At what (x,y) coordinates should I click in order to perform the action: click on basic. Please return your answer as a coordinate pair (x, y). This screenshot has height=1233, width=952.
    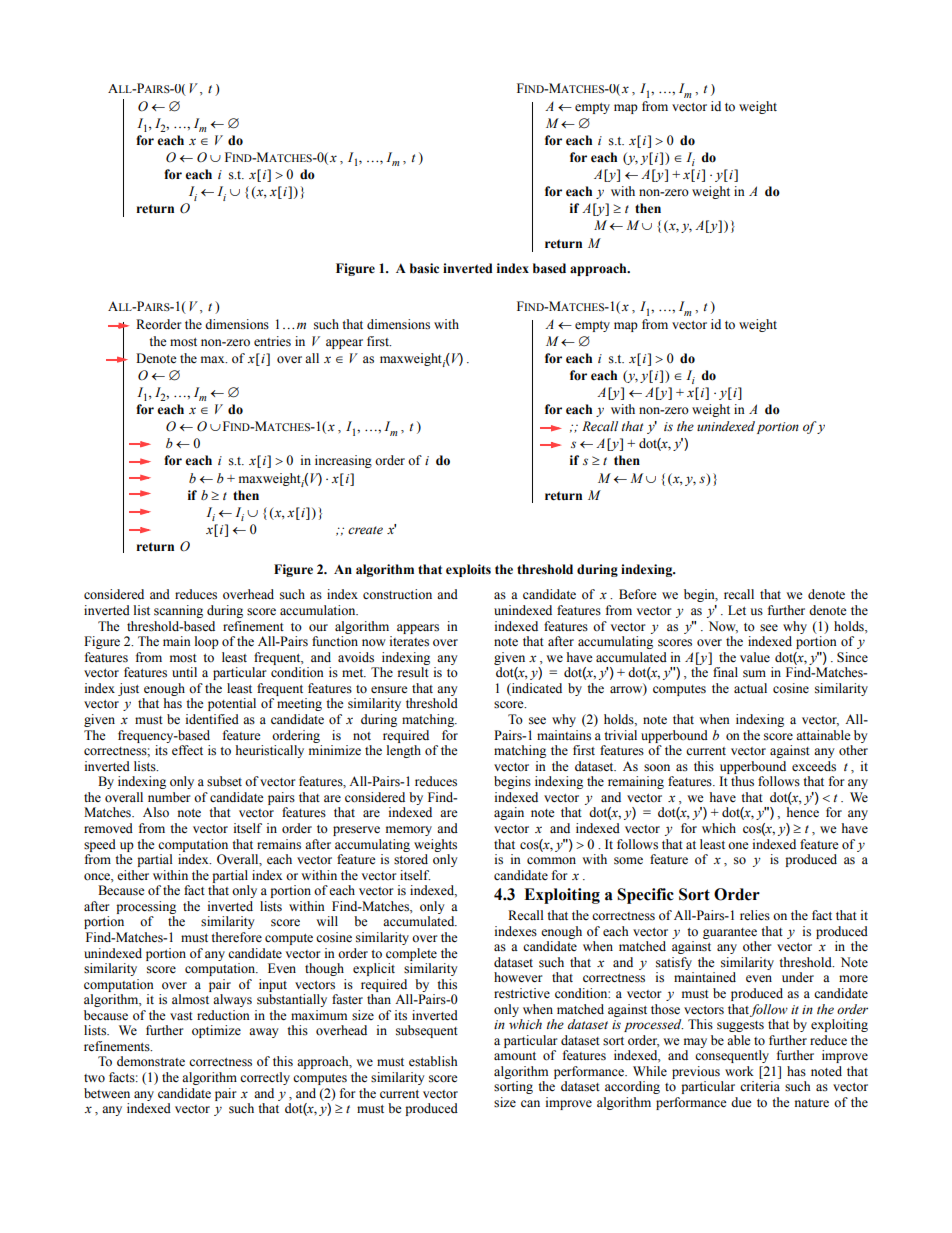
    Looking at the image, I should click on (424, 268).
